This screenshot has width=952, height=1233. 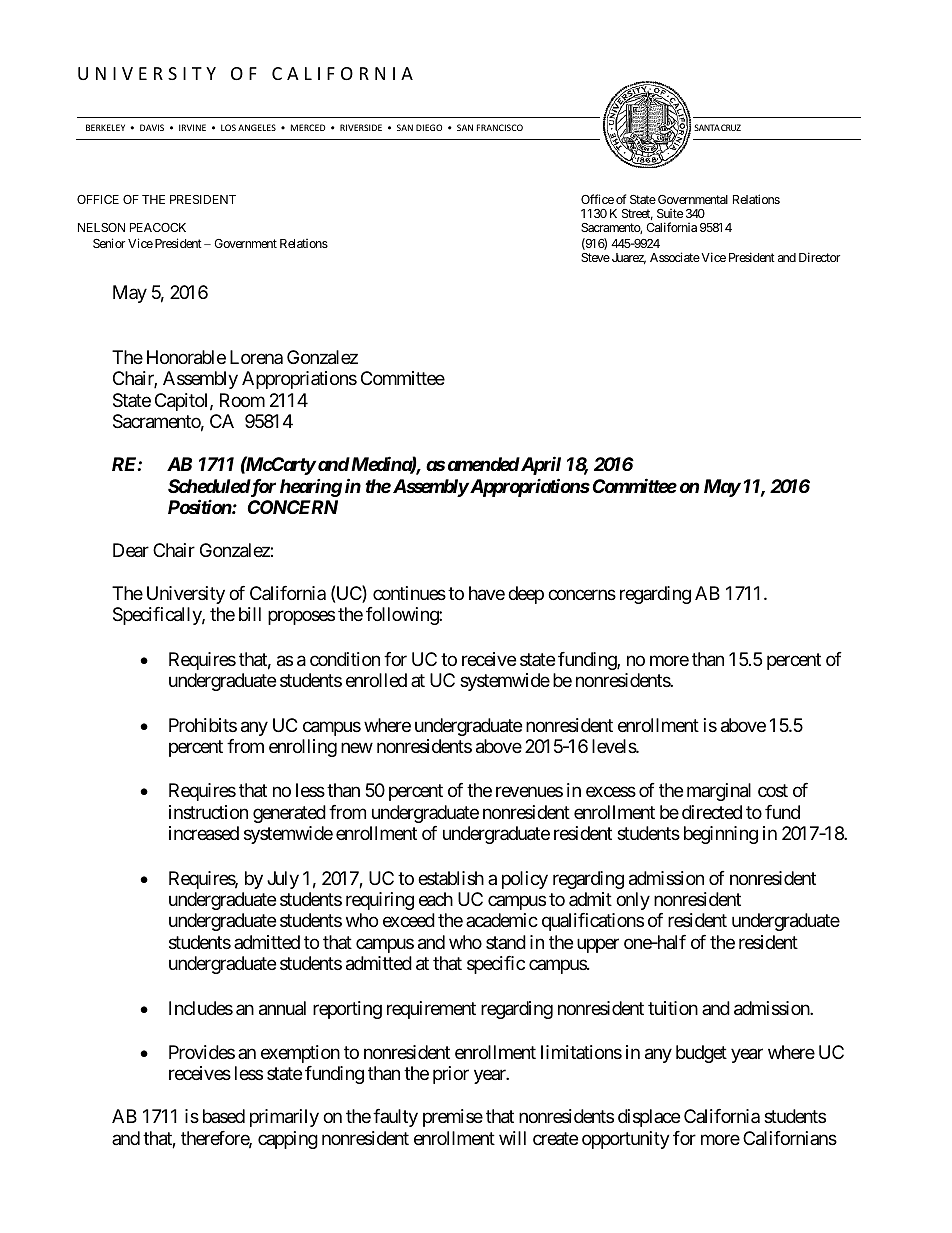 What do you see at coordinates (429, 127) in the screenshot?
I see `DIEGO` at bounding box center [429, 127].
